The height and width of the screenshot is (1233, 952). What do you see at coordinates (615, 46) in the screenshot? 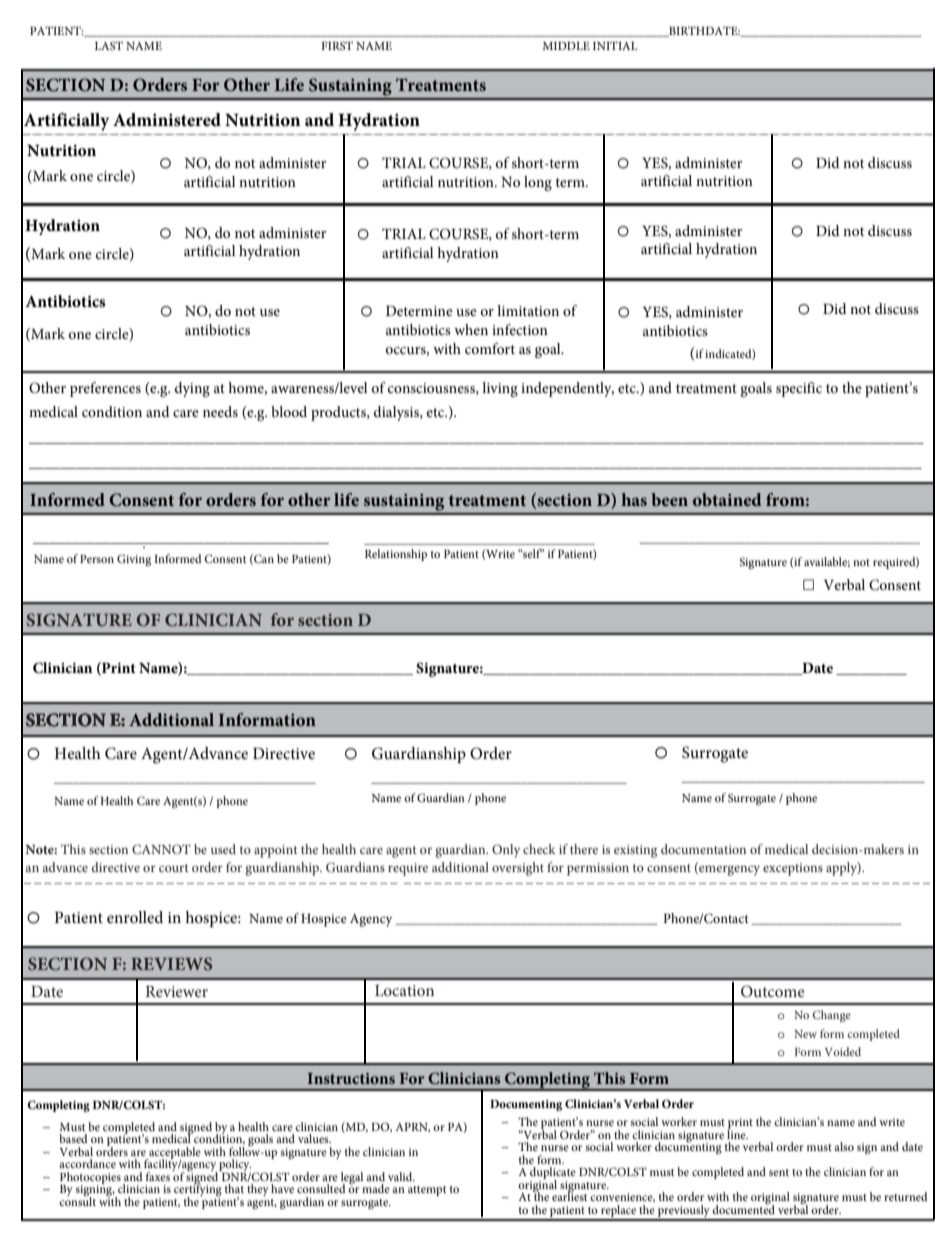
I see `INITIAL` at bounding box center [615, 46].
